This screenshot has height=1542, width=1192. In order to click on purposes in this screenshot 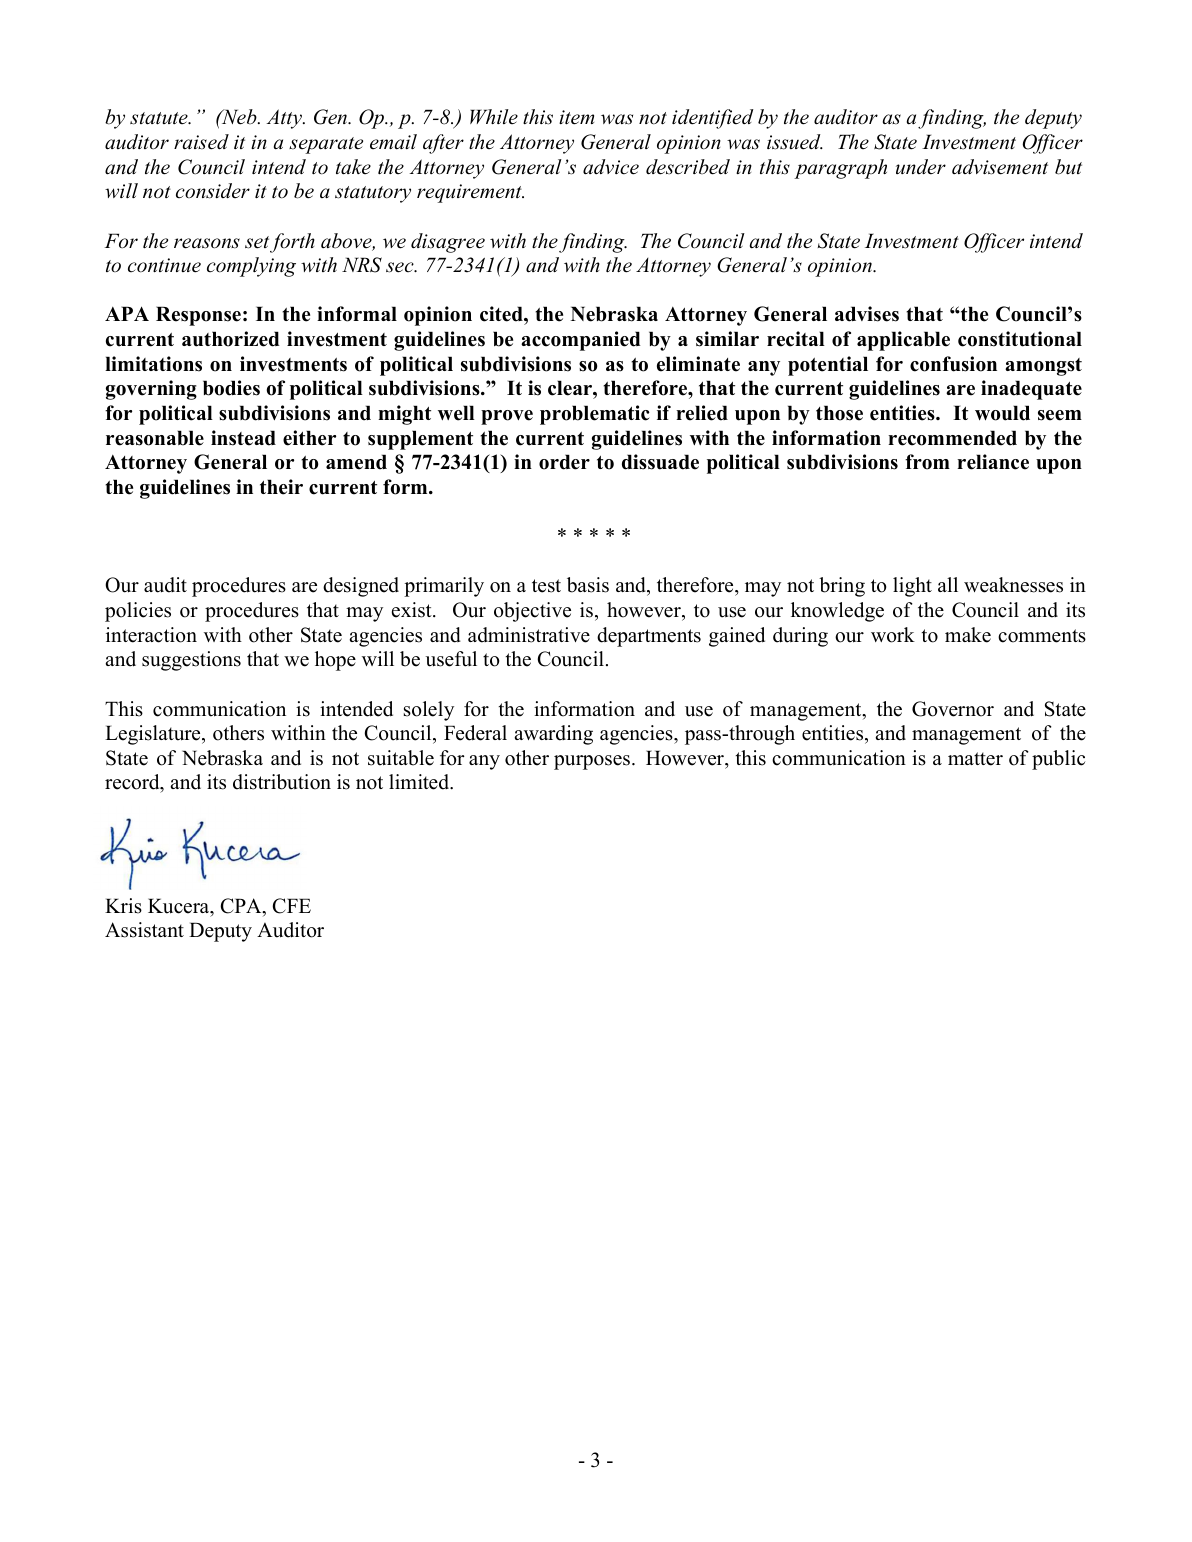, I will do `click(592, 762)`.
